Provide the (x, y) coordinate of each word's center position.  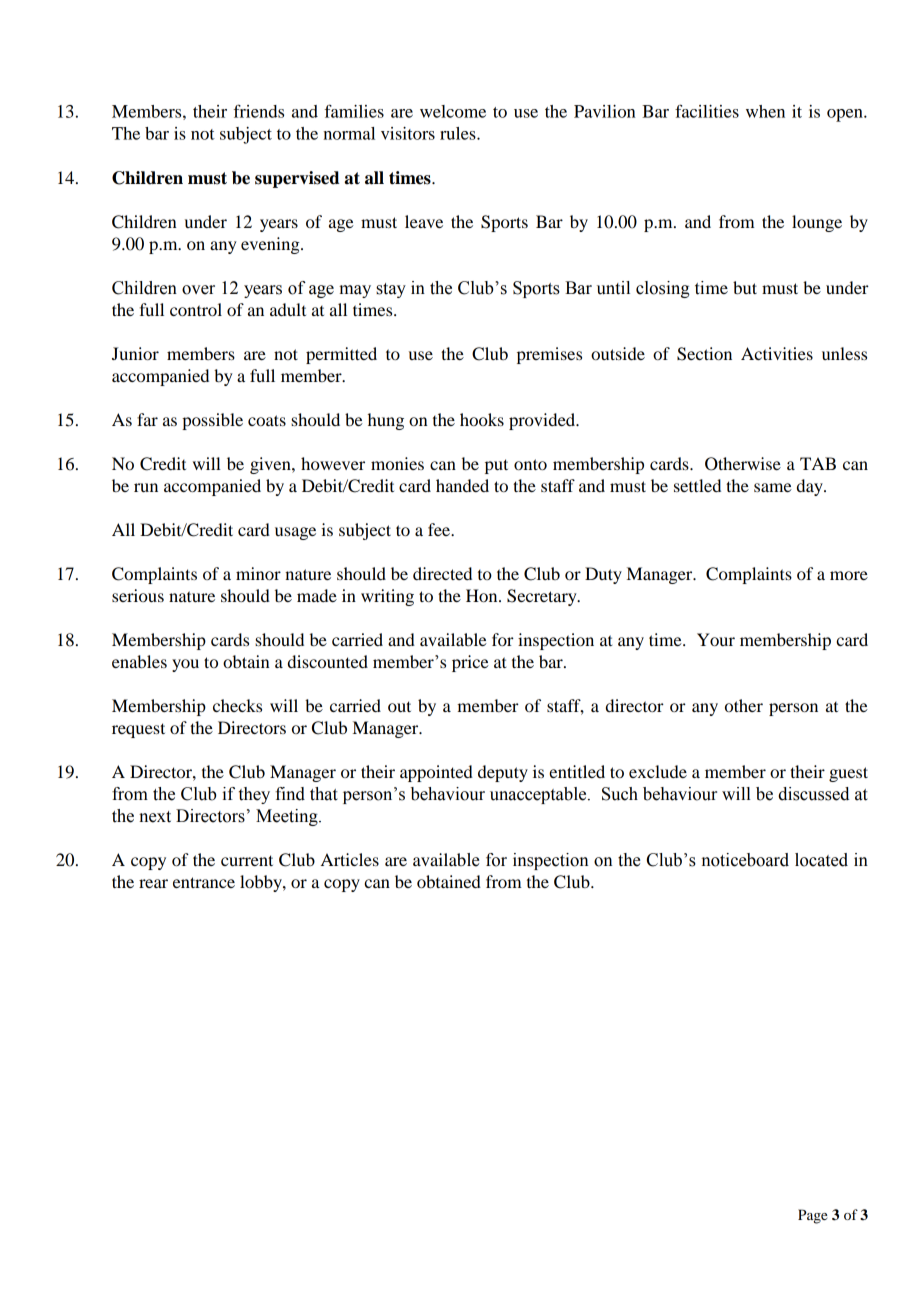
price (470, 663)
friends (258, 111)
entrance (204, 882)
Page (812, 1216)
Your (716, 639)
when (765, 111)
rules (459, 133)
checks (237, 705)
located (821, 860)
